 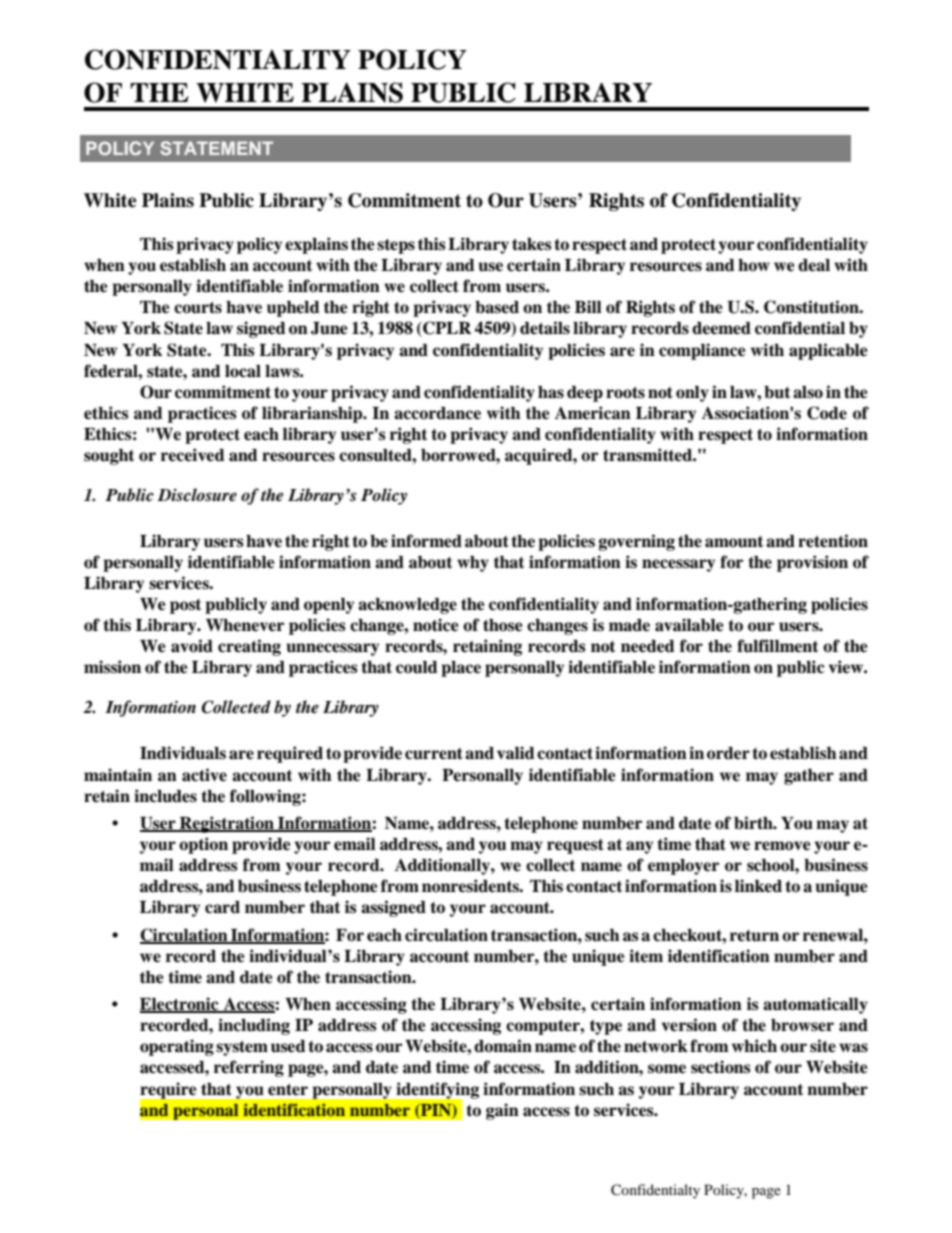 I want to click on referring, so click(x=249, y=1068).
